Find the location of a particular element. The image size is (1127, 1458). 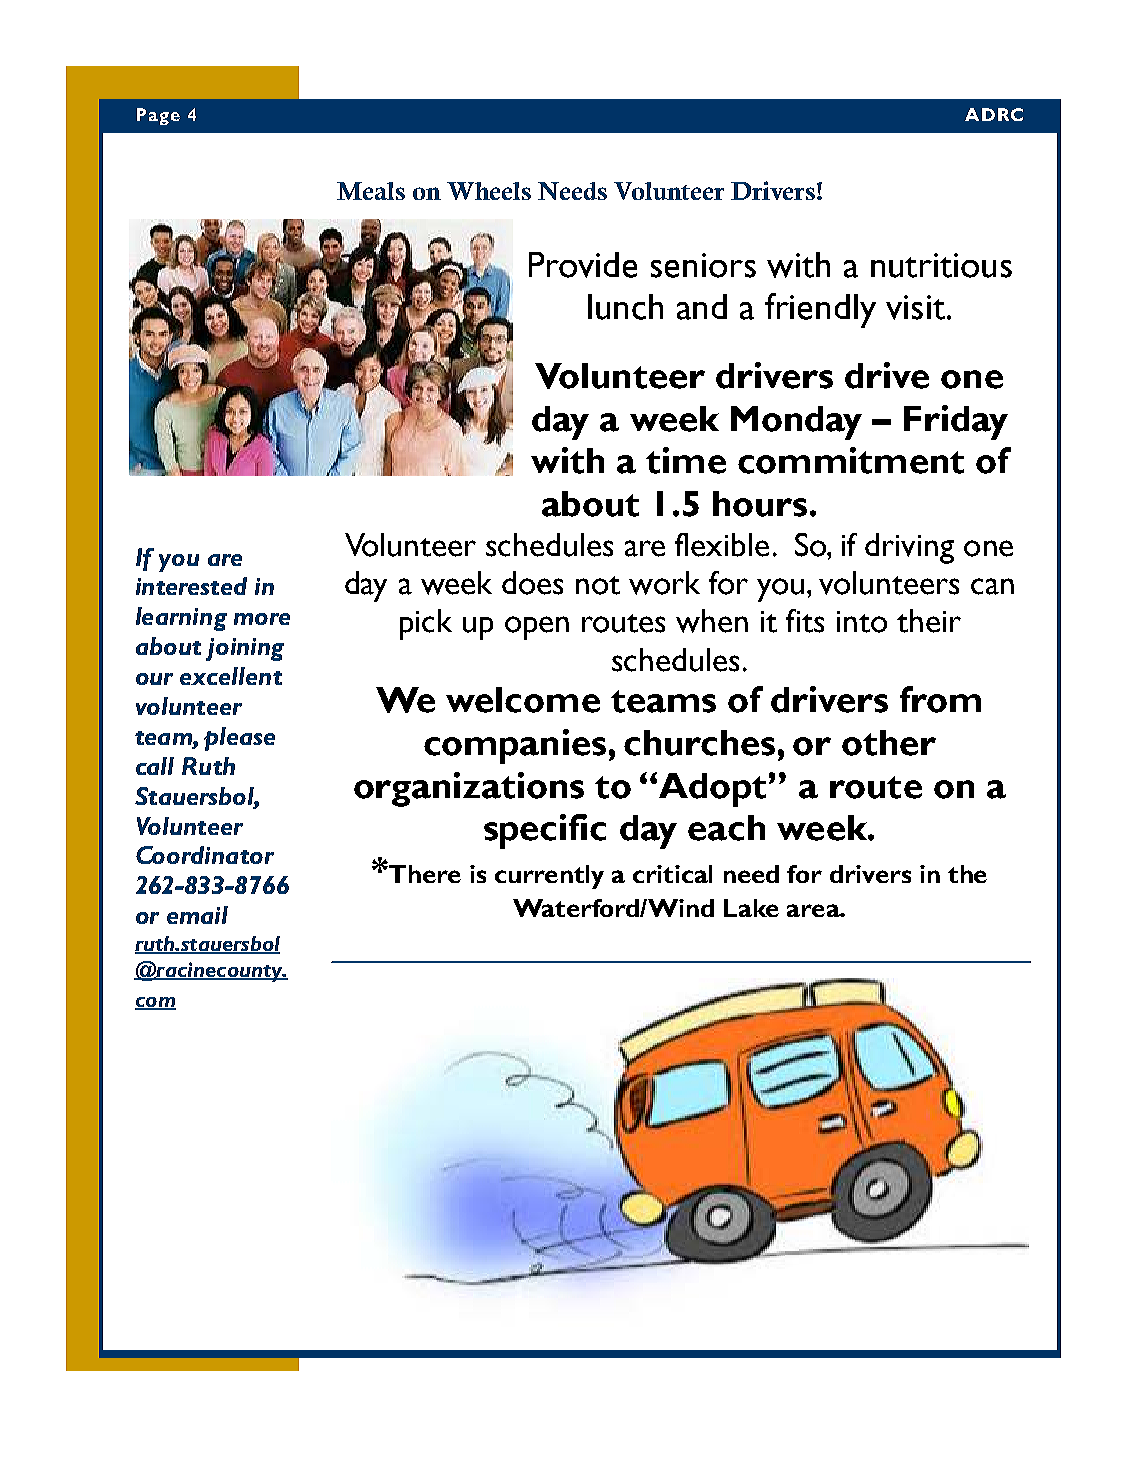

driving is located at coordinates (909, 548).
